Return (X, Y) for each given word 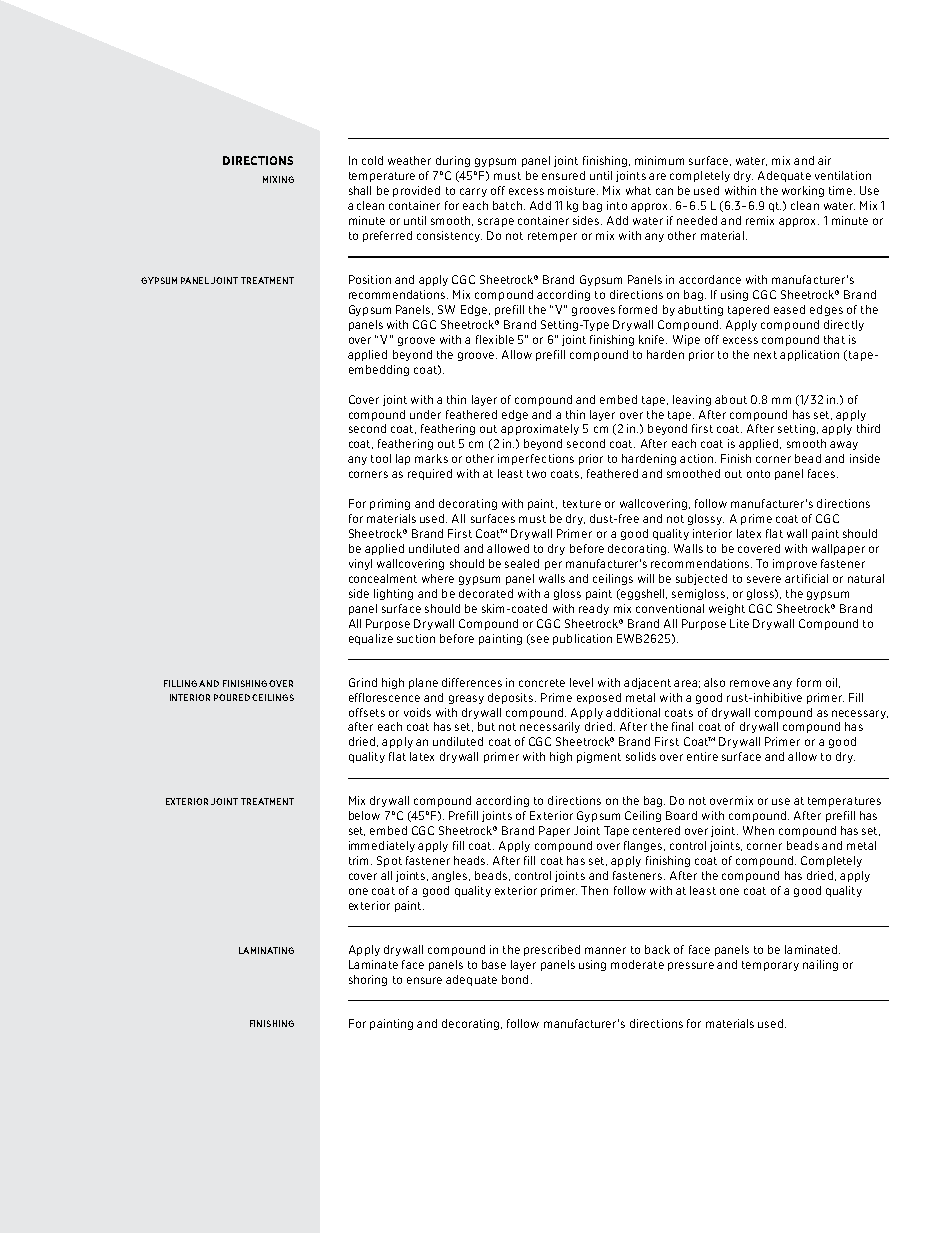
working (803, 191)
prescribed (552, 950)
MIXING (278, 179)
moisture (573, 190)
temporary (770, 966)
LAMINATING (266, 950)
